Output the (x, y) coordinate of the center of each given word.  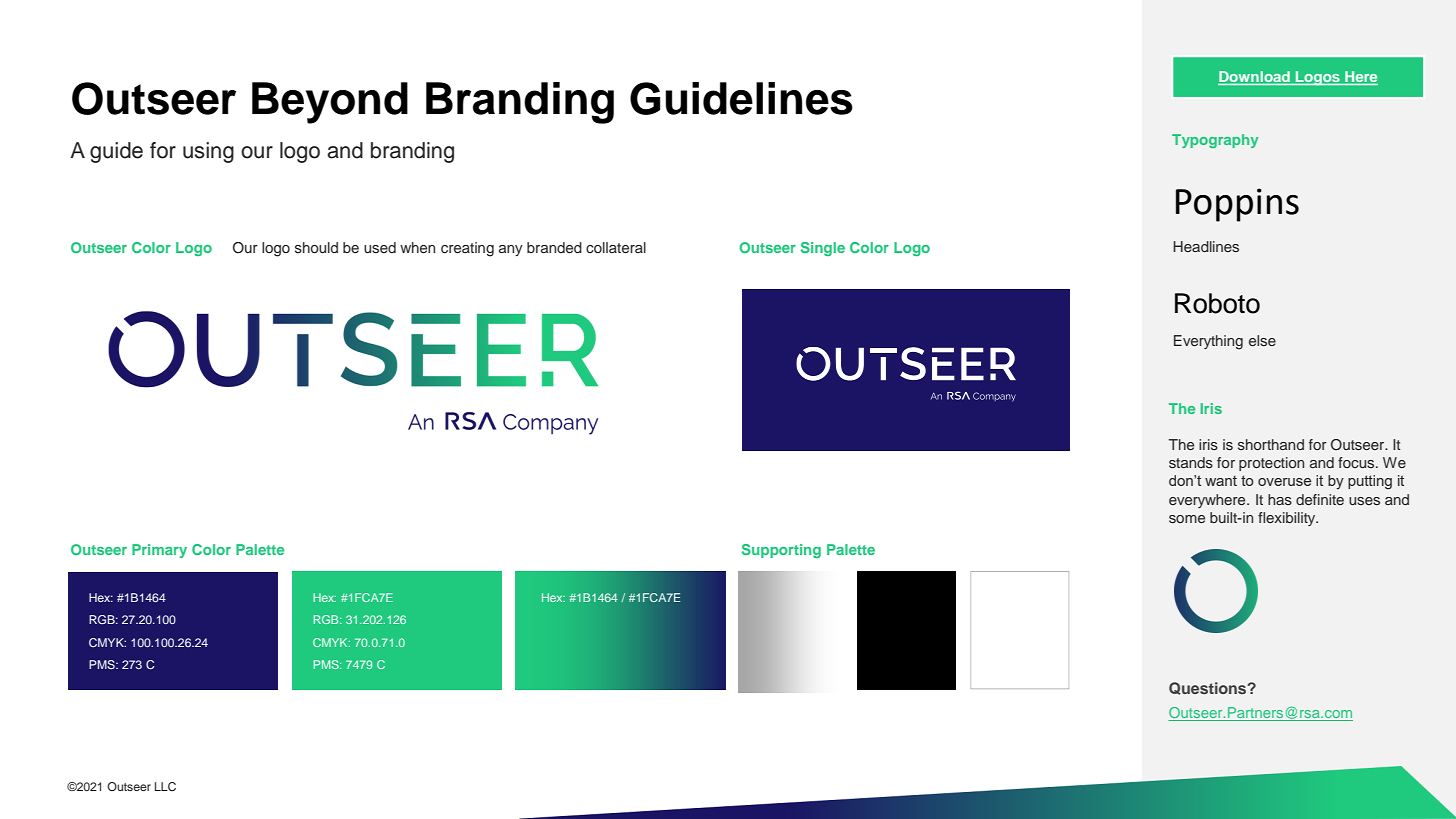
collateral (616, 247)
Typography (1215, 141)
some (1187, 519)
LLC (165, 787)
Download (1255, 78)
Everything (1208, 342)
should (316, 247)
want (1221, 481)
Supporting (781, 551)
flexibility (1288, 519)
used (380, 247)
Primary (159, 551)
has (1280, 499)
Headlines (1206, 246)
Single (823, 249)
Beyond (330, 103)
